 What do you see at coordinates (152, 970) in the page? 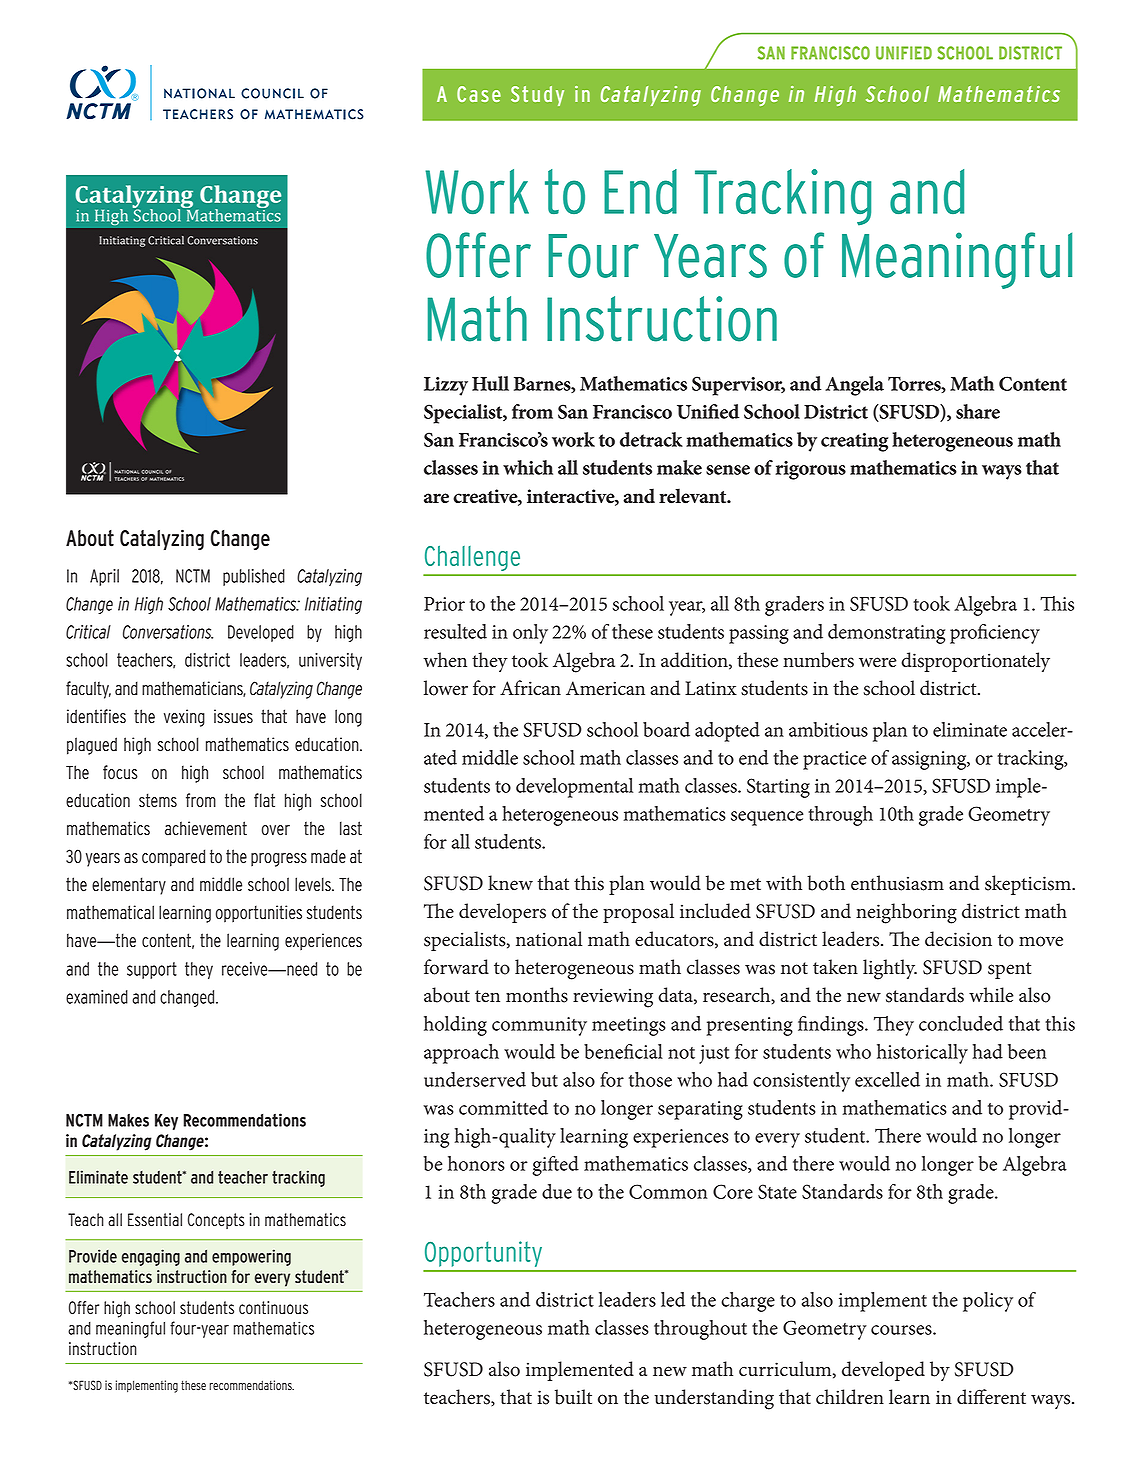
I see `support` at bounding box center [152, 970].
